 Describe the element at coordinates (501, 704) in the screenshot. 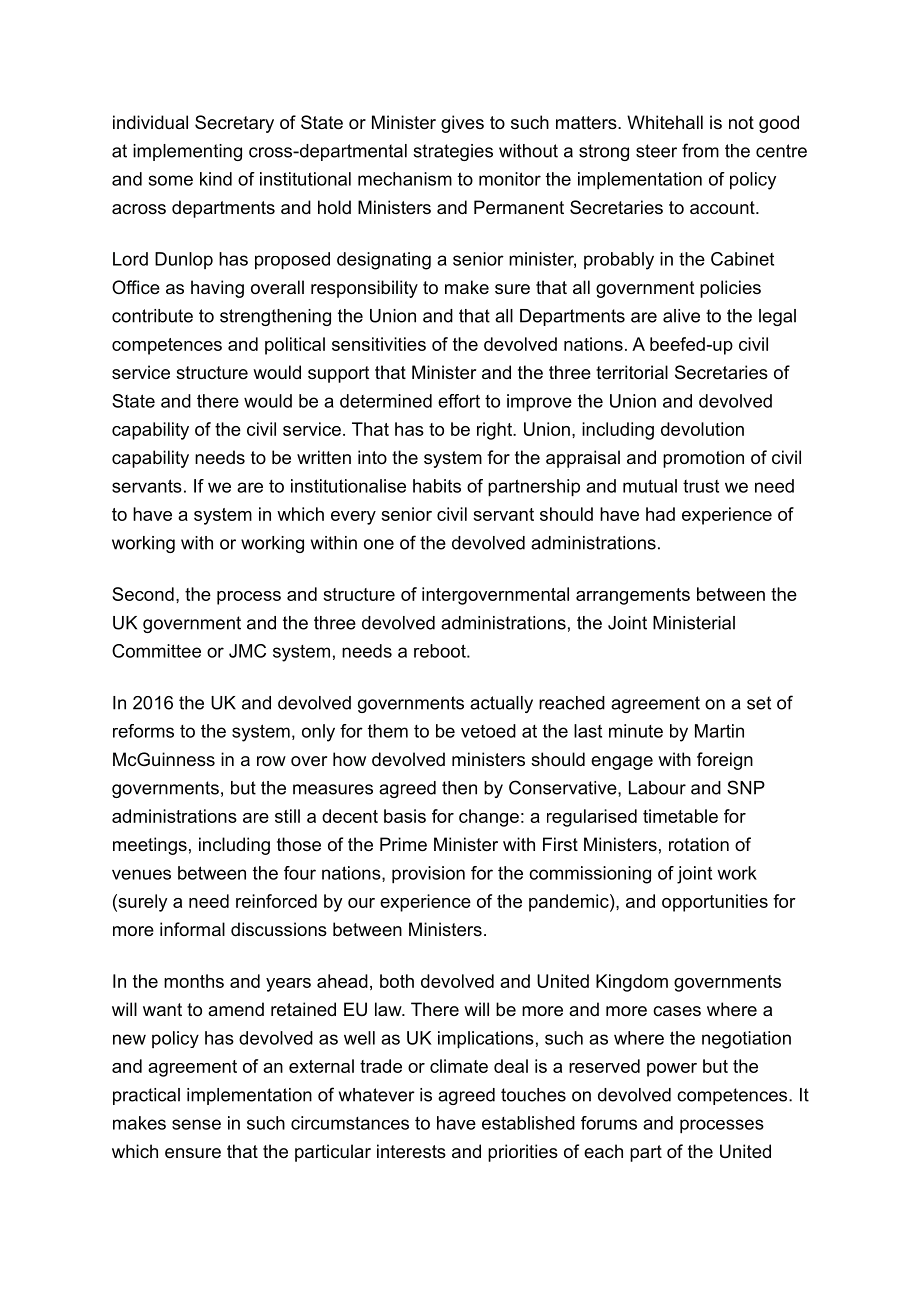

I see `actually` at that location.
